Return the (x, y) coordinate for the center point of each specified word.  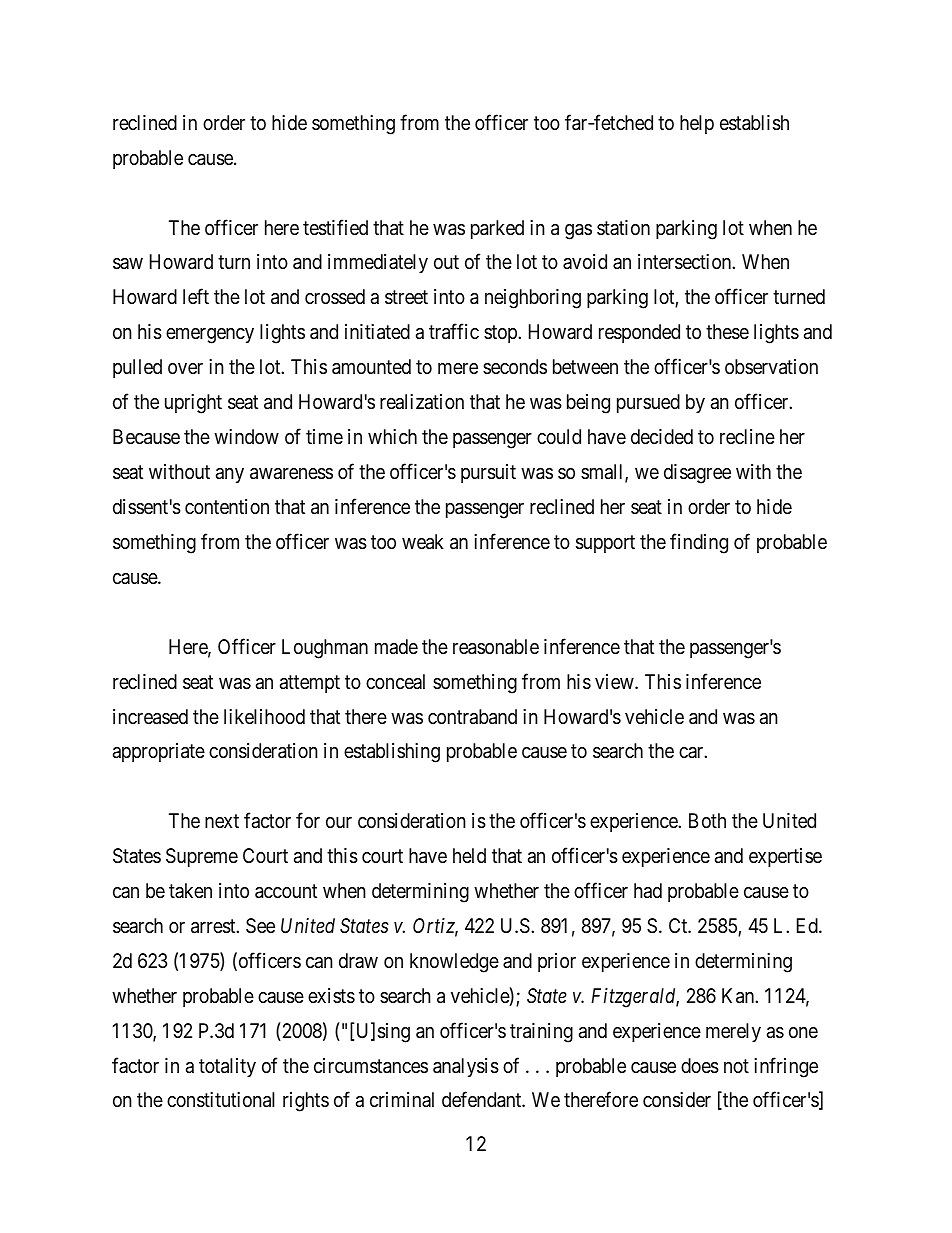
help (697, 124)
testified (335, 227)
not (736, 1066)
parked (497, 229)
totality (227, 1067)
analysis (466, 1067)
